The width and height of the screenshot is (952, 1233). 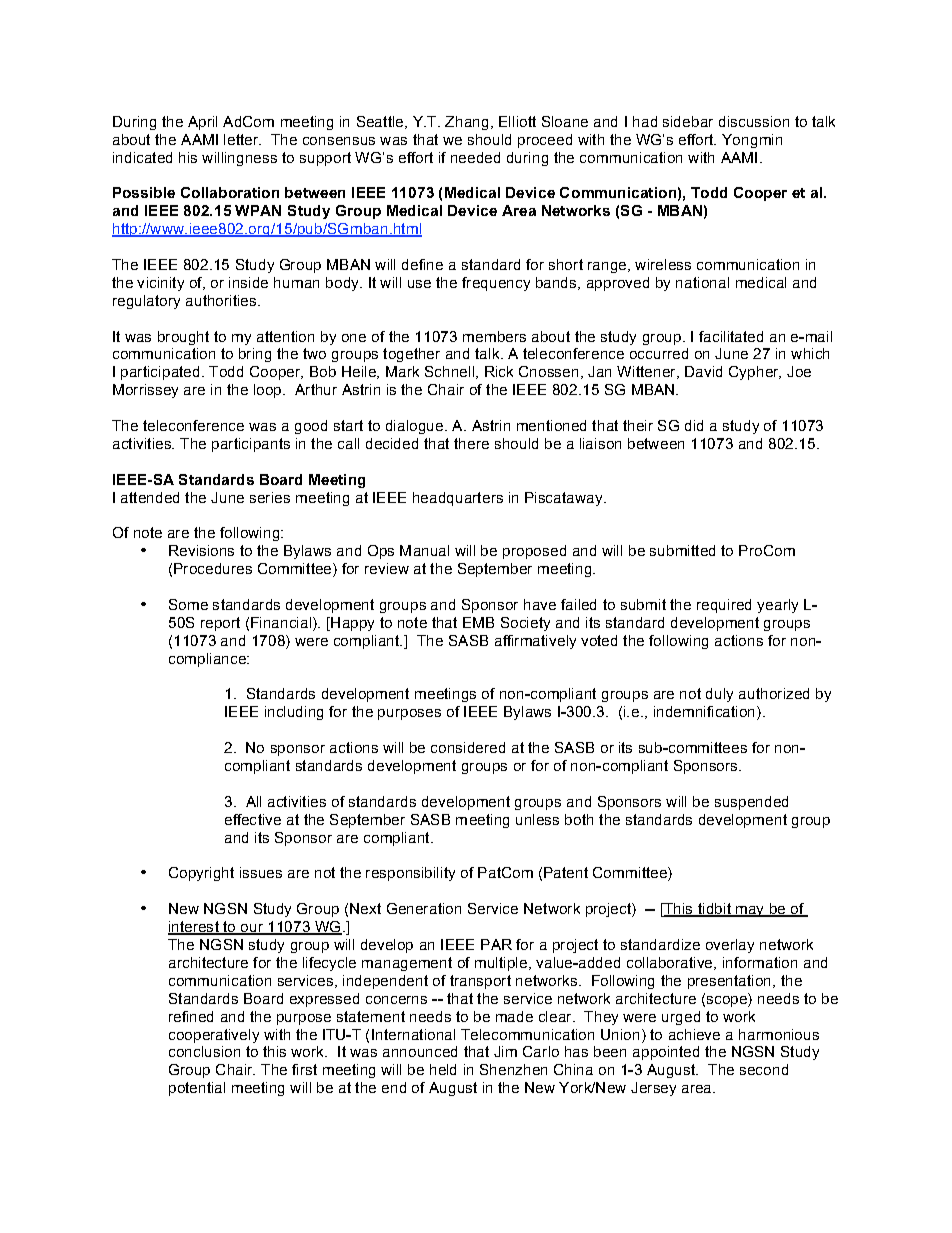 I want to click on did, so click(x=694, y=425).
